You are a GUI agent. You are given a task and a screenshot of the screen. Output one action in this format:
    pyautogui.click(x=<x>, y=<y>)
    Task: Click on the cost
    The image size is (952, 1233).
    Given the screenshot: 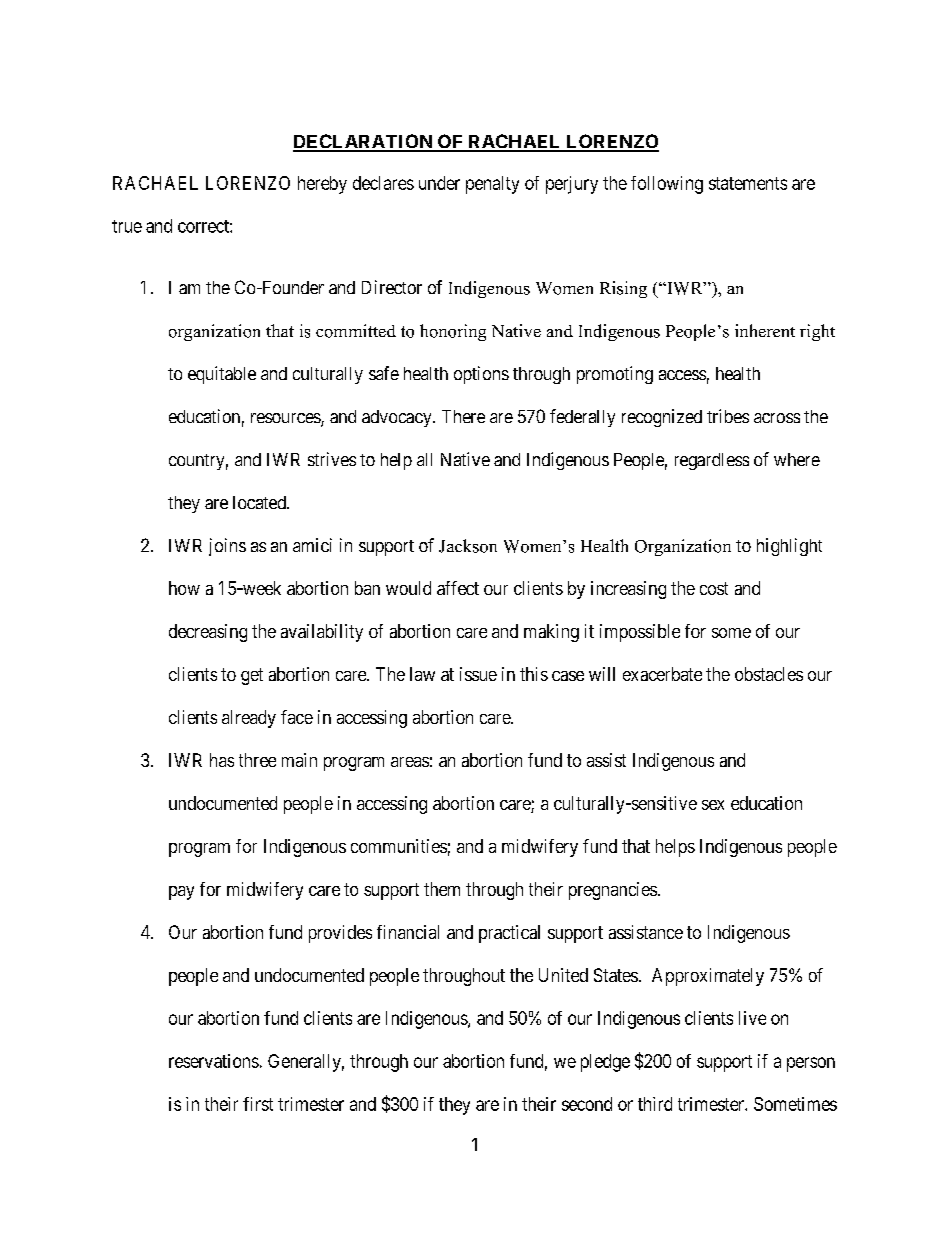 What is the action you would take?
    pyautogui.click(x=714, y=588)
